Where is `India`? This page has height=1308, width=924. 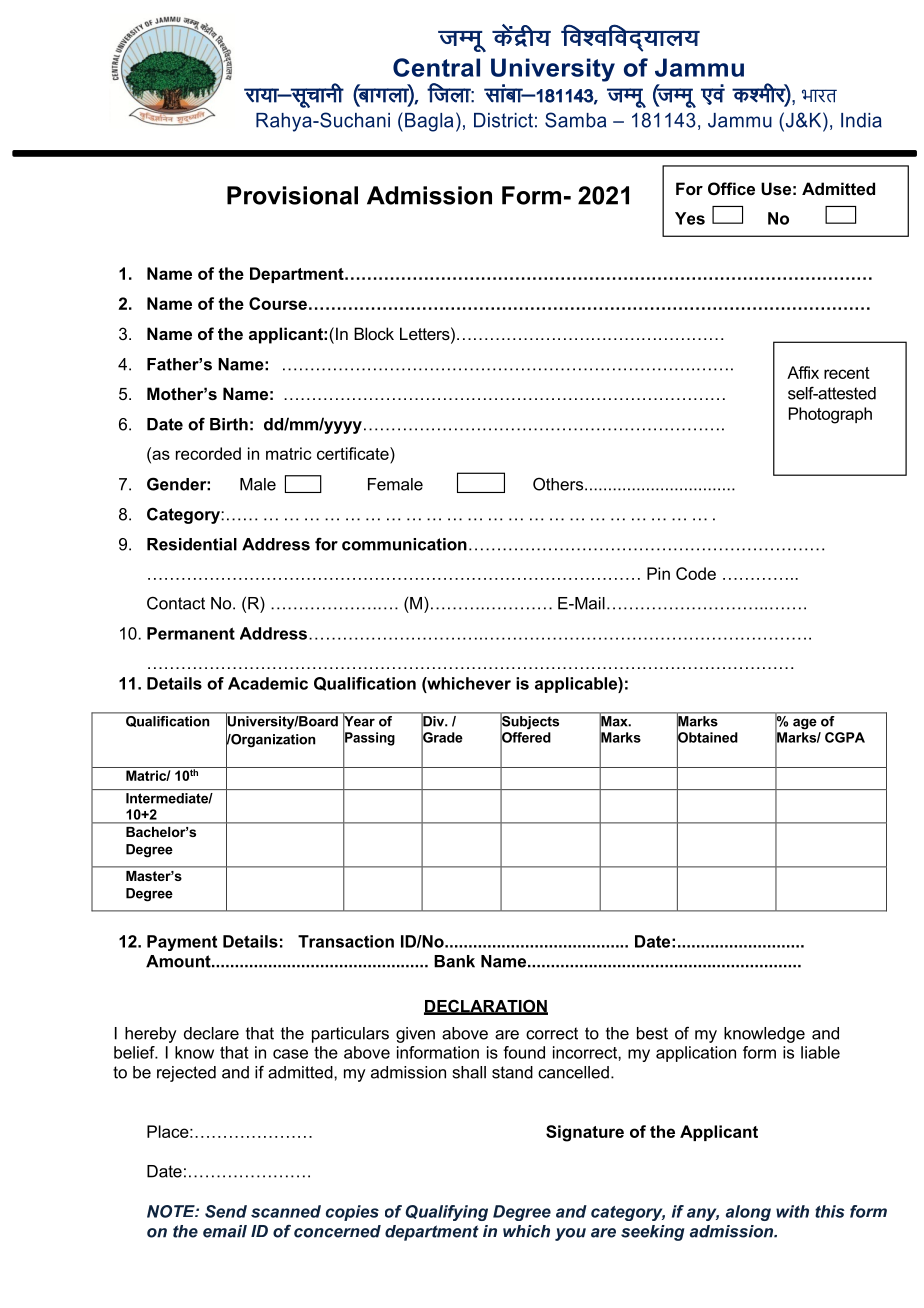
India is located at coordinates (861, 120).
